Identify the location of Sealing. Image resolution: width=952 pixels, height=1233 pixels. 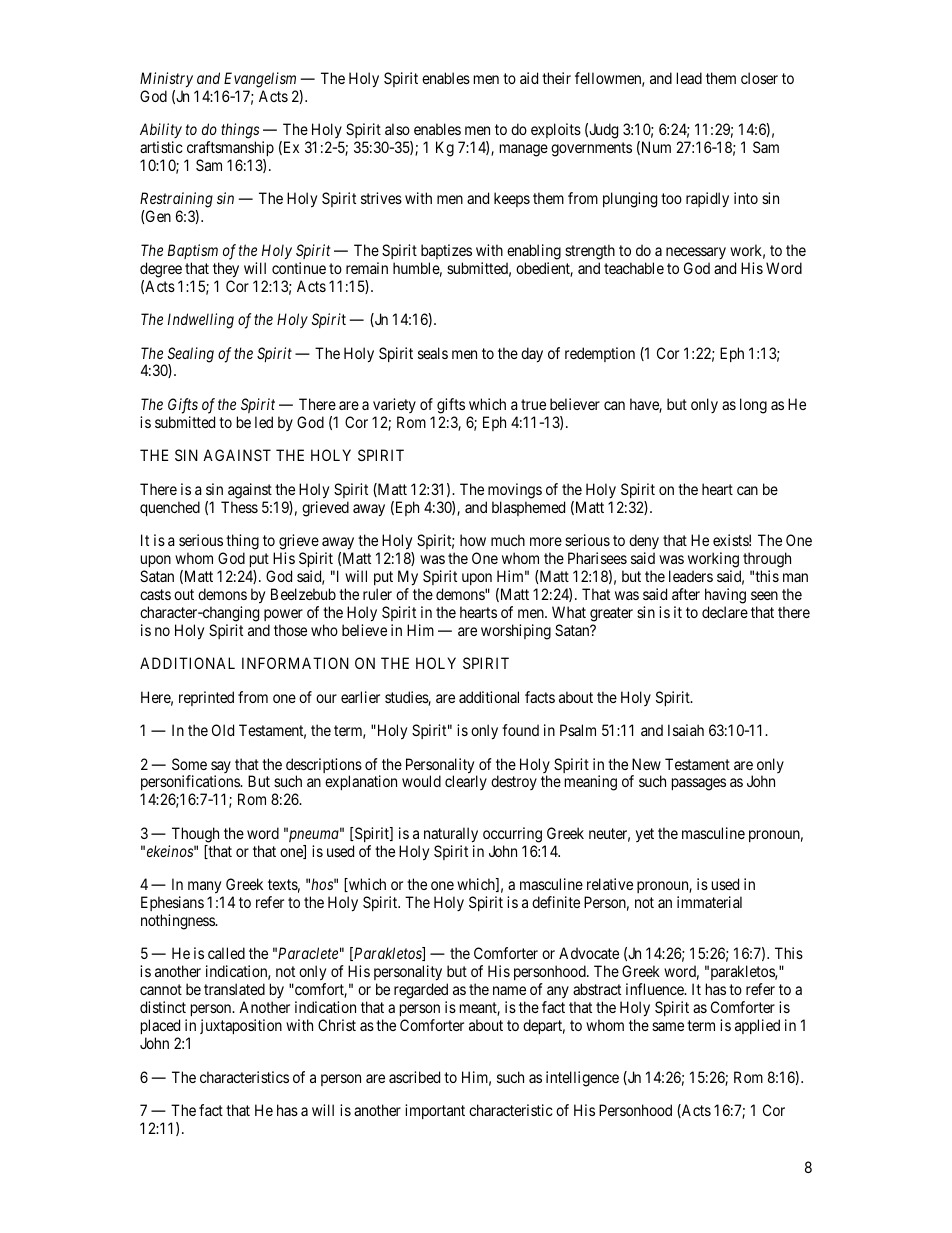
(191, 356).
